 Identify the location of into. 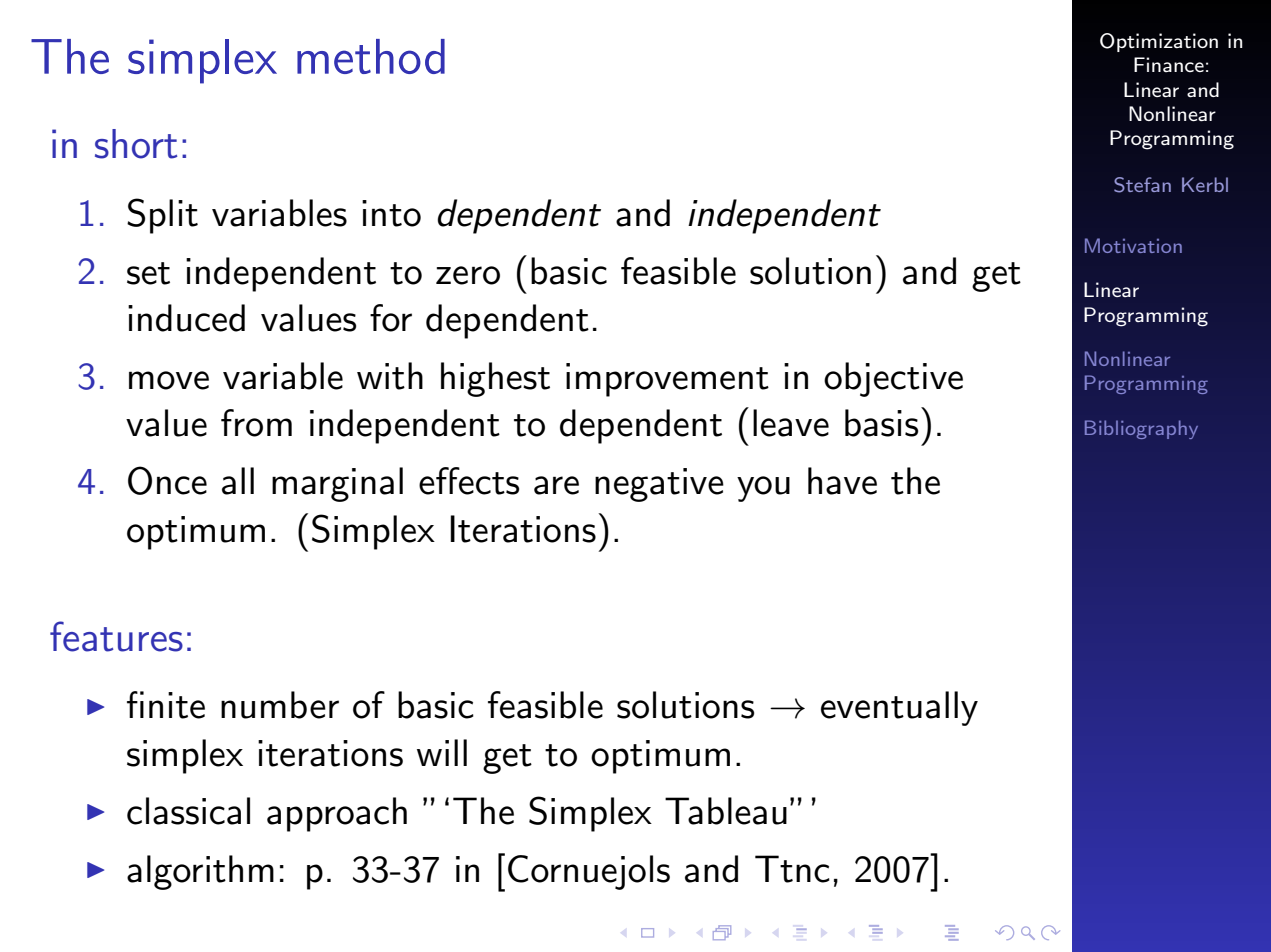
(391, 213).
